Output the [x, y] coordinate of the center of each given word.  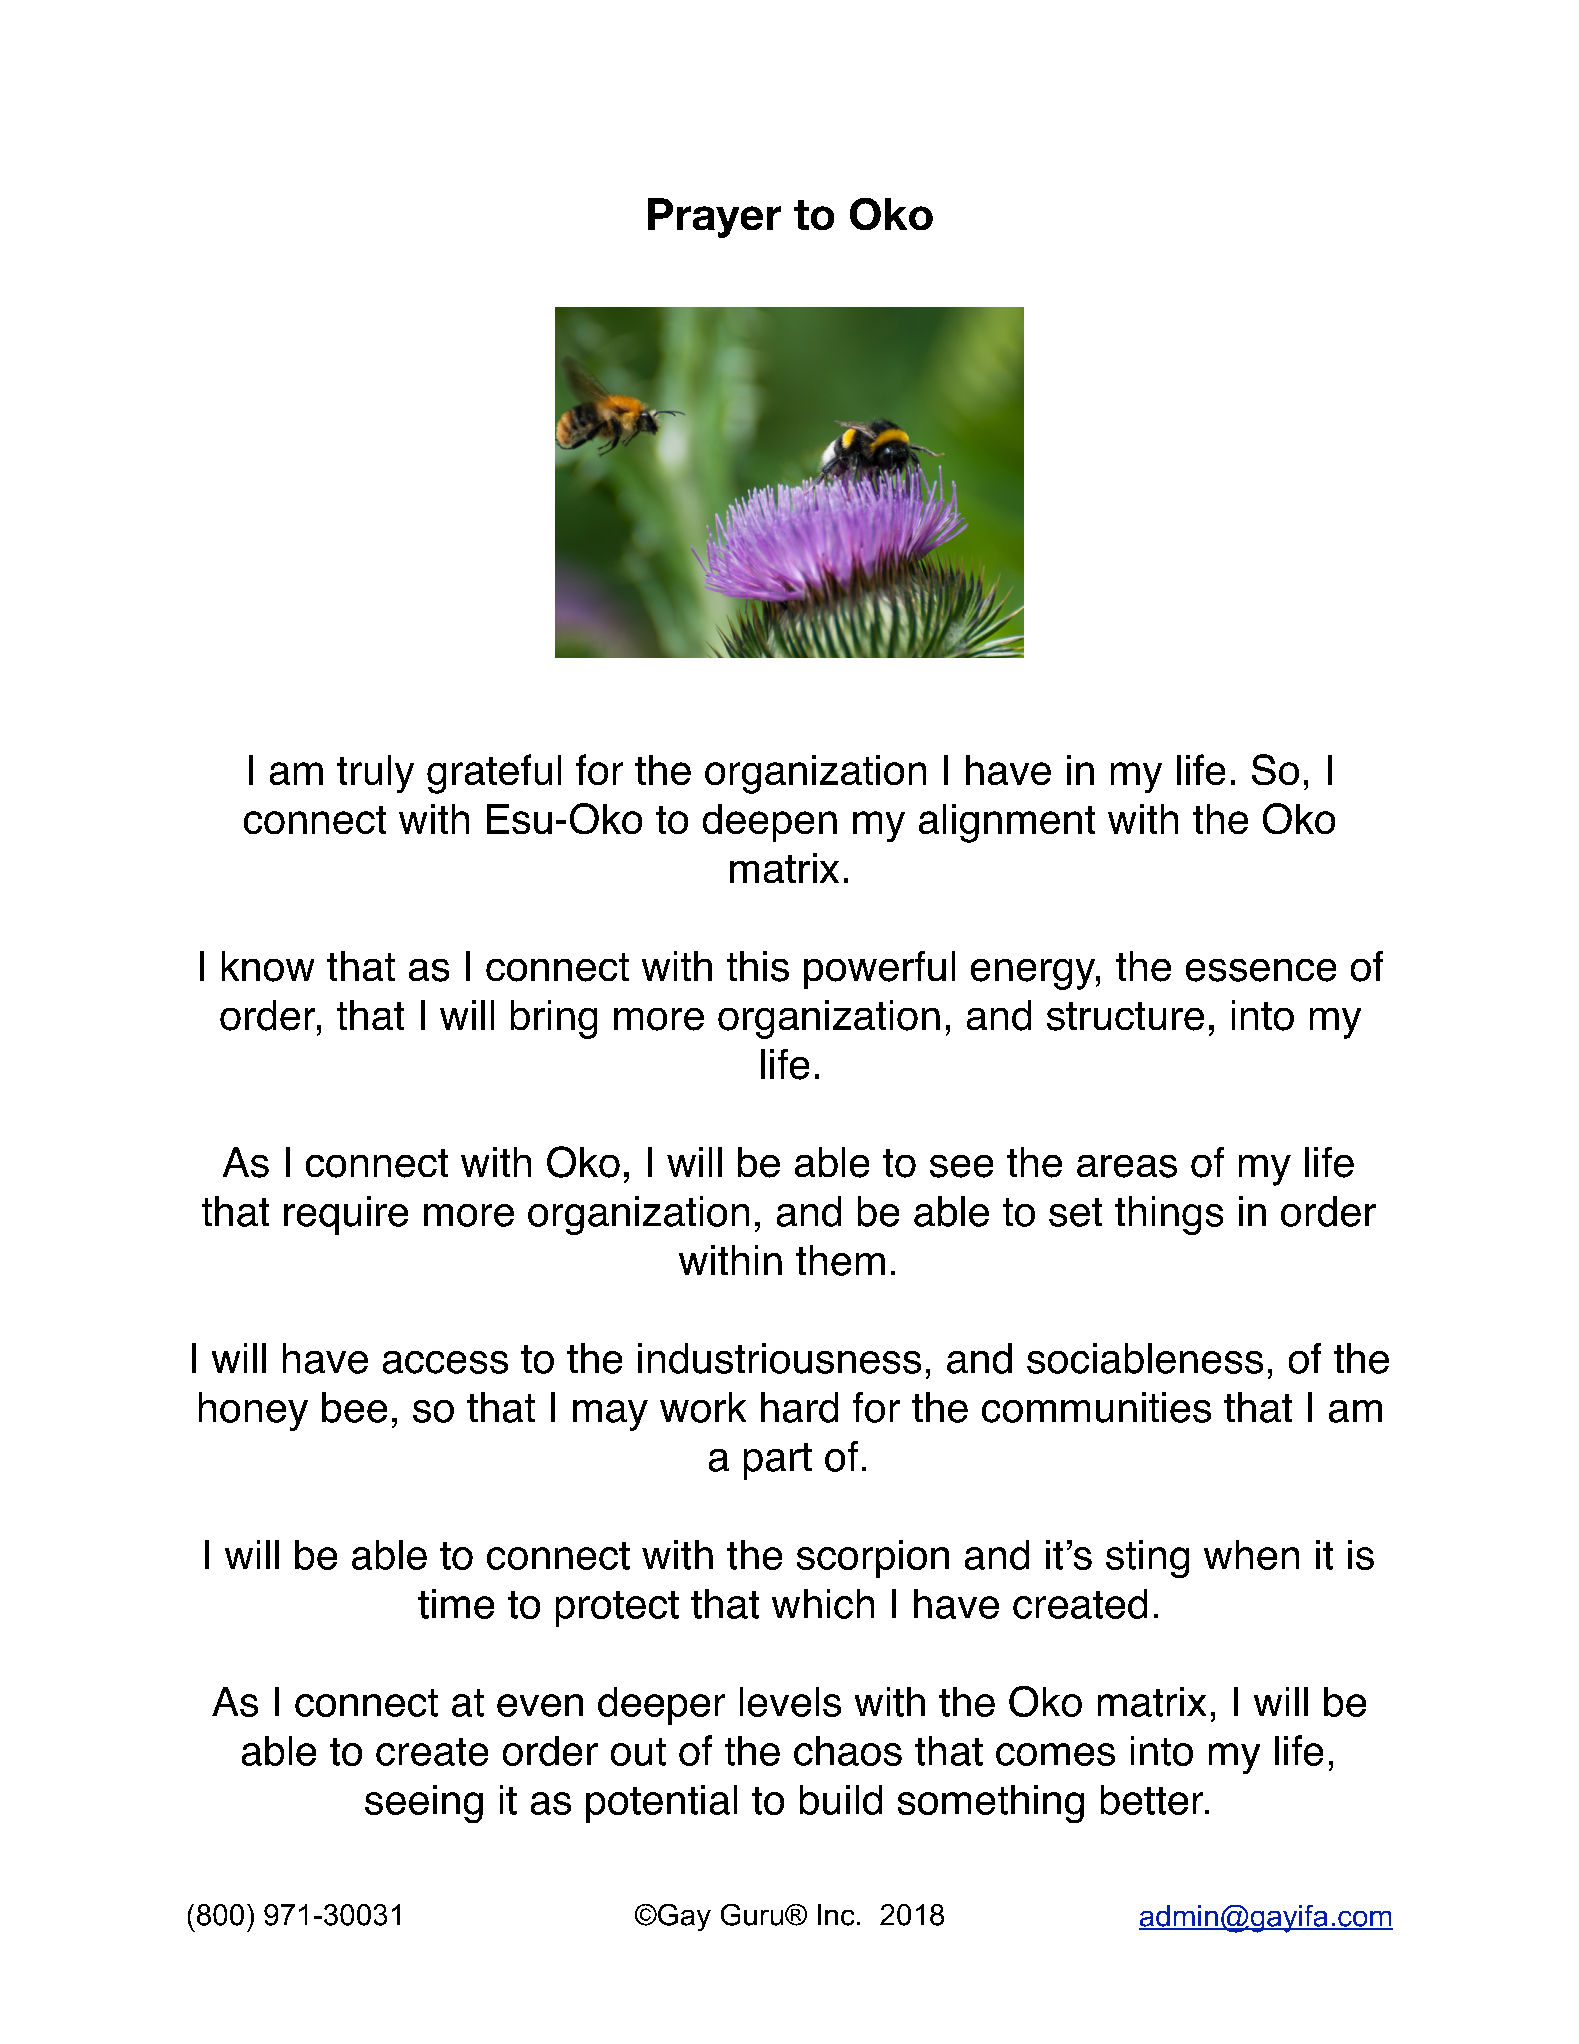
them [840, 1260]
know [268, 966]
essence [1261, 970]
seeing [424, 1804]
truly [375, 774]
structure [1125, 1016]
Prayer [714, 218]
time [456, 1604]
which [823, 1604]
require [346, 1215]
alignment [1007, 823]
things [1169, 1215]
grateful [494, 774]
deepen [770, 823]
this [758, 966]
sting [1147, 1559]
